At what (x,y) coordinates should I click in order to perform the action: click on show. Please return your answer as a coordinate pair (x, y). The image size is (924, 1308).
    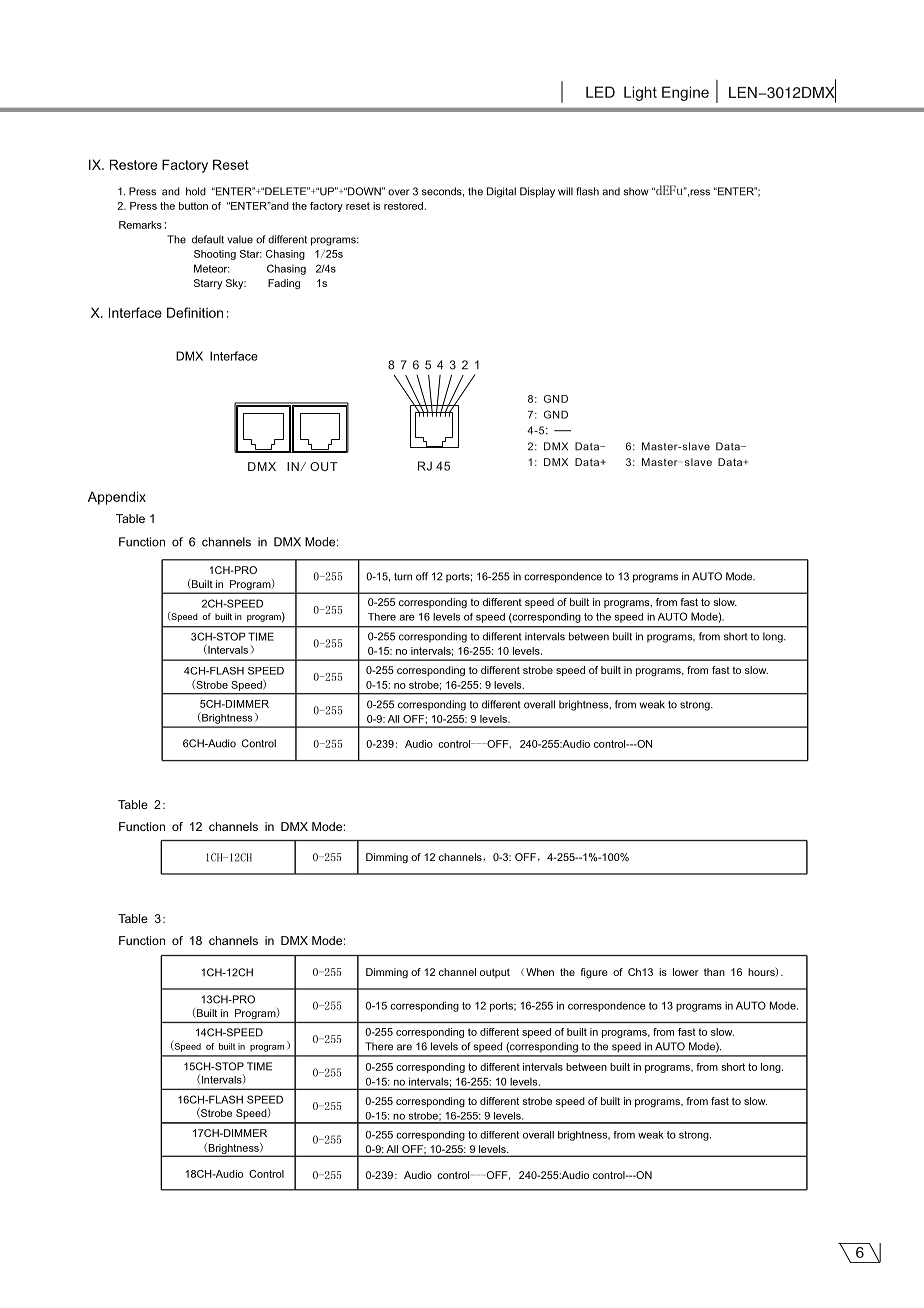
    Looking at the image, I should click on (636, 191).
